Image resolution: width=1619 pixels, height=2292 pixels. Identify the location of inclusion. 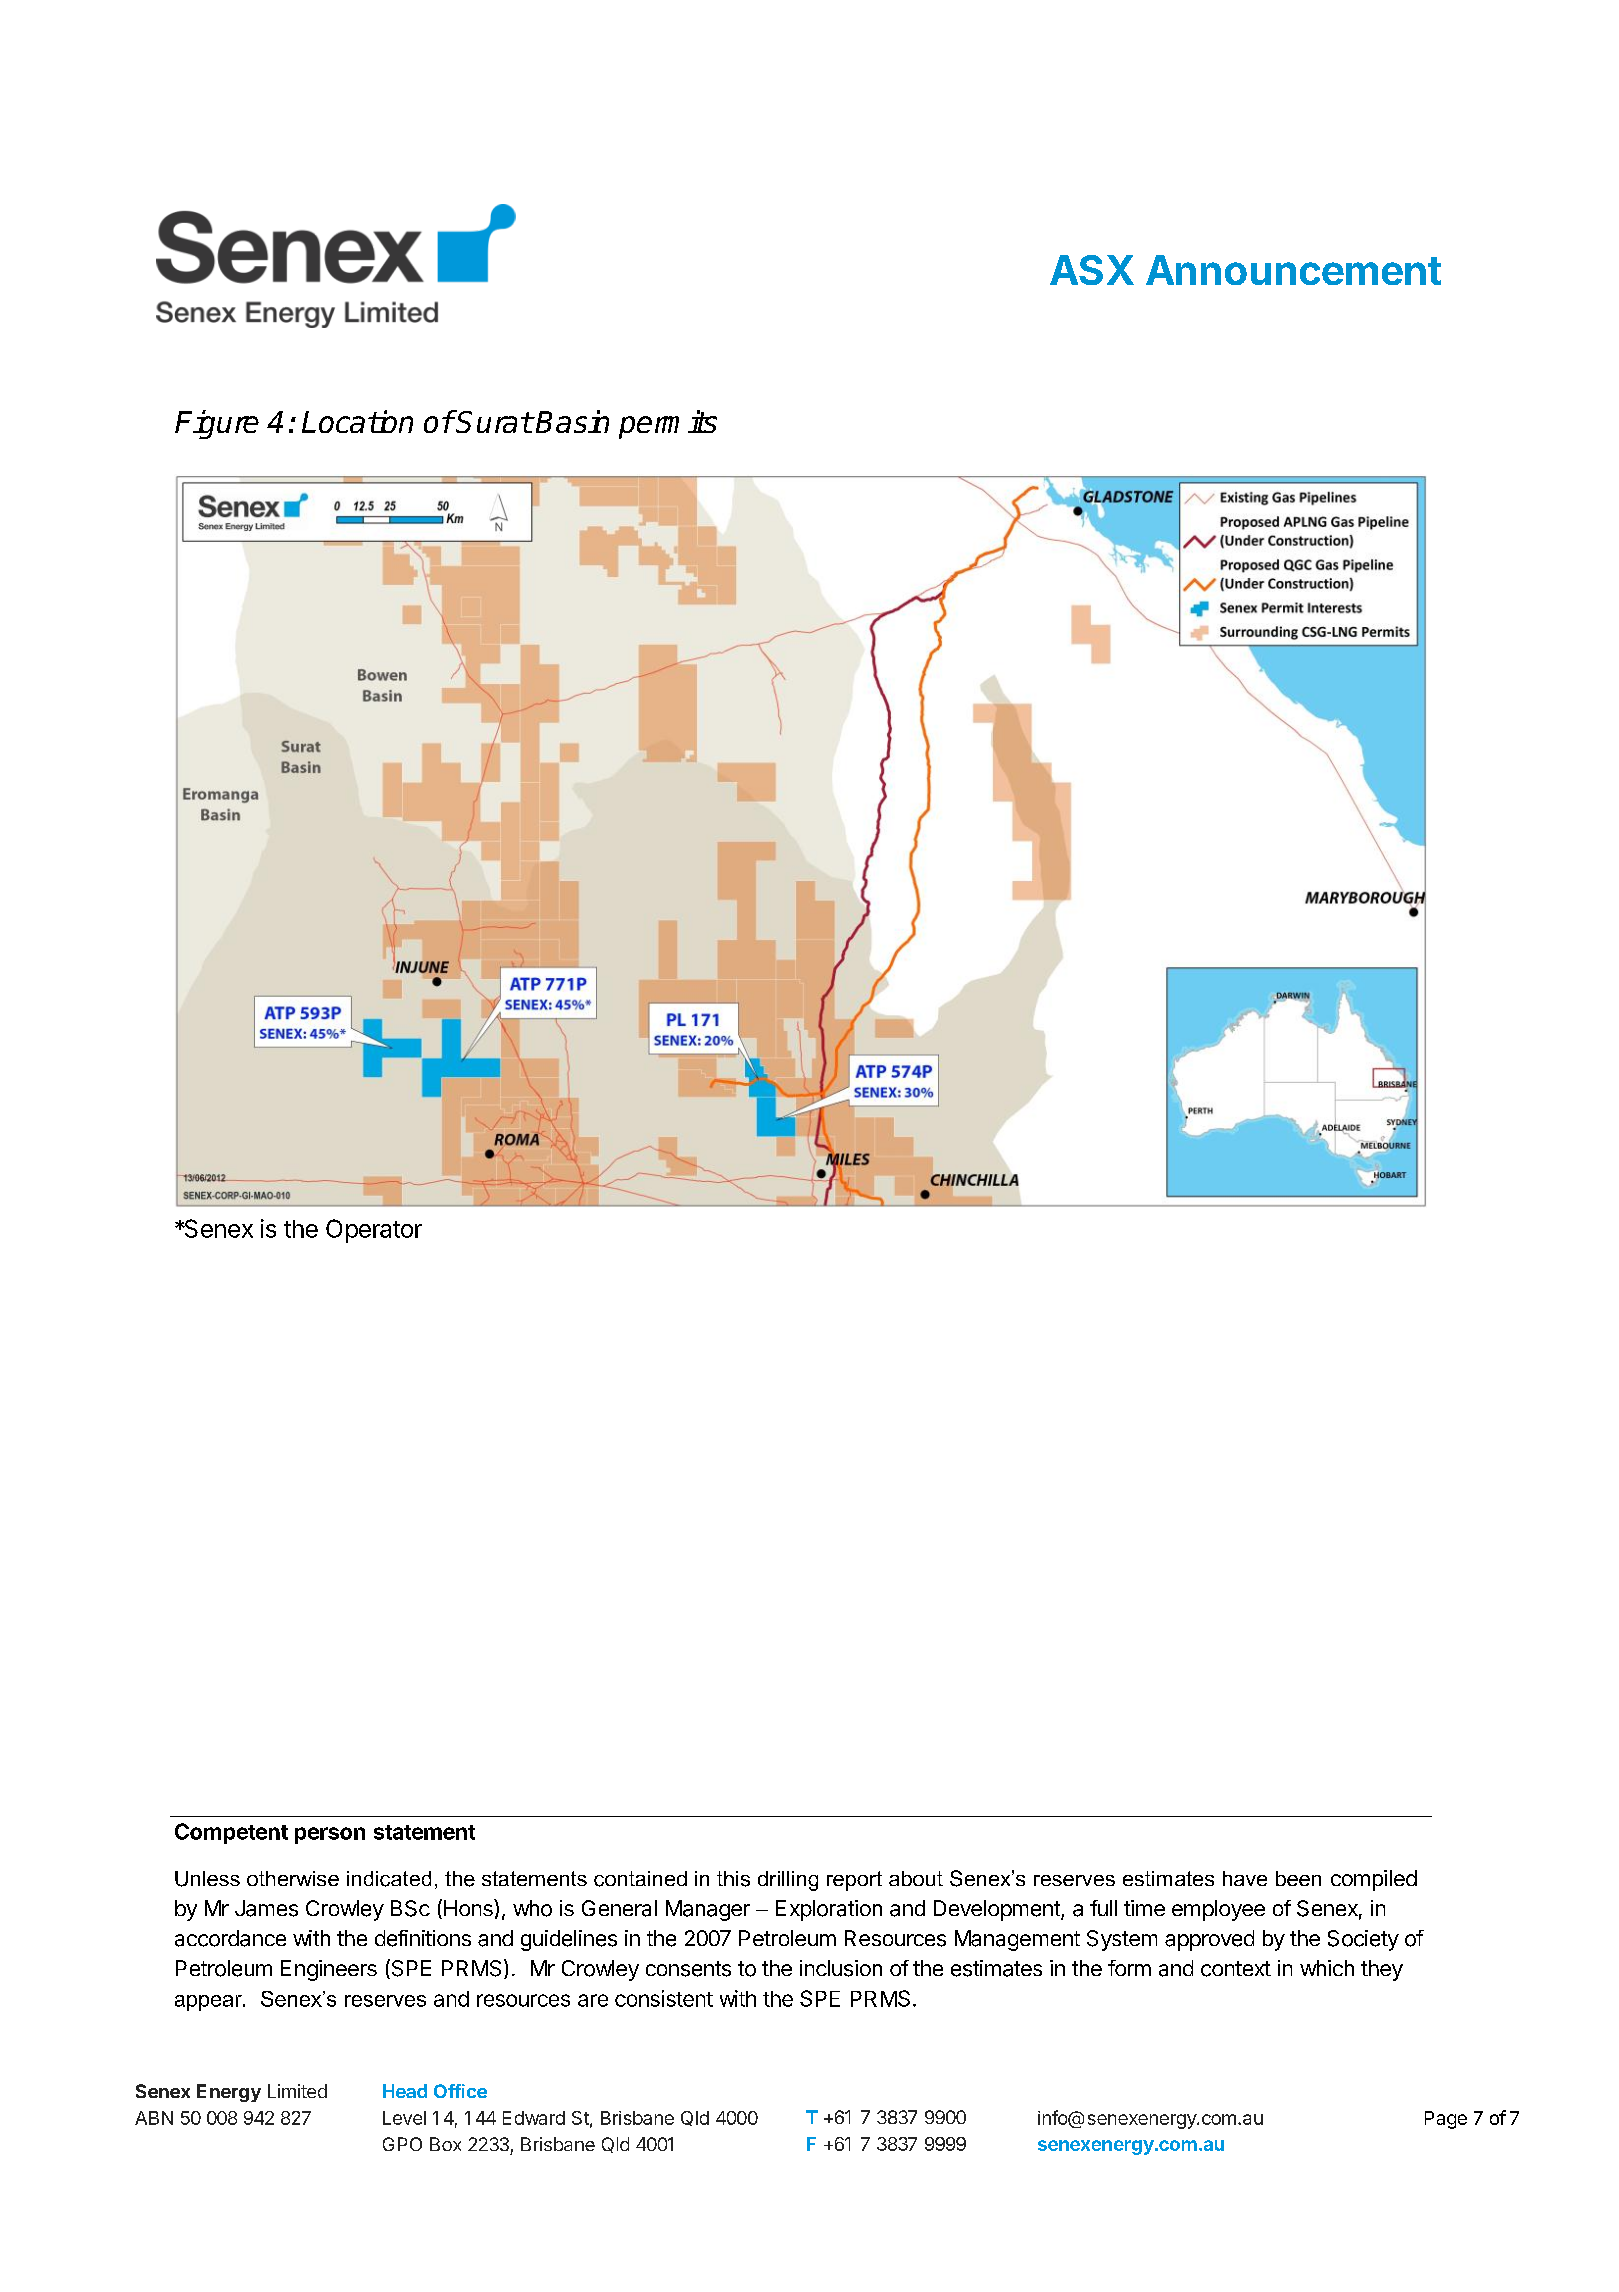
(841, 1968).
